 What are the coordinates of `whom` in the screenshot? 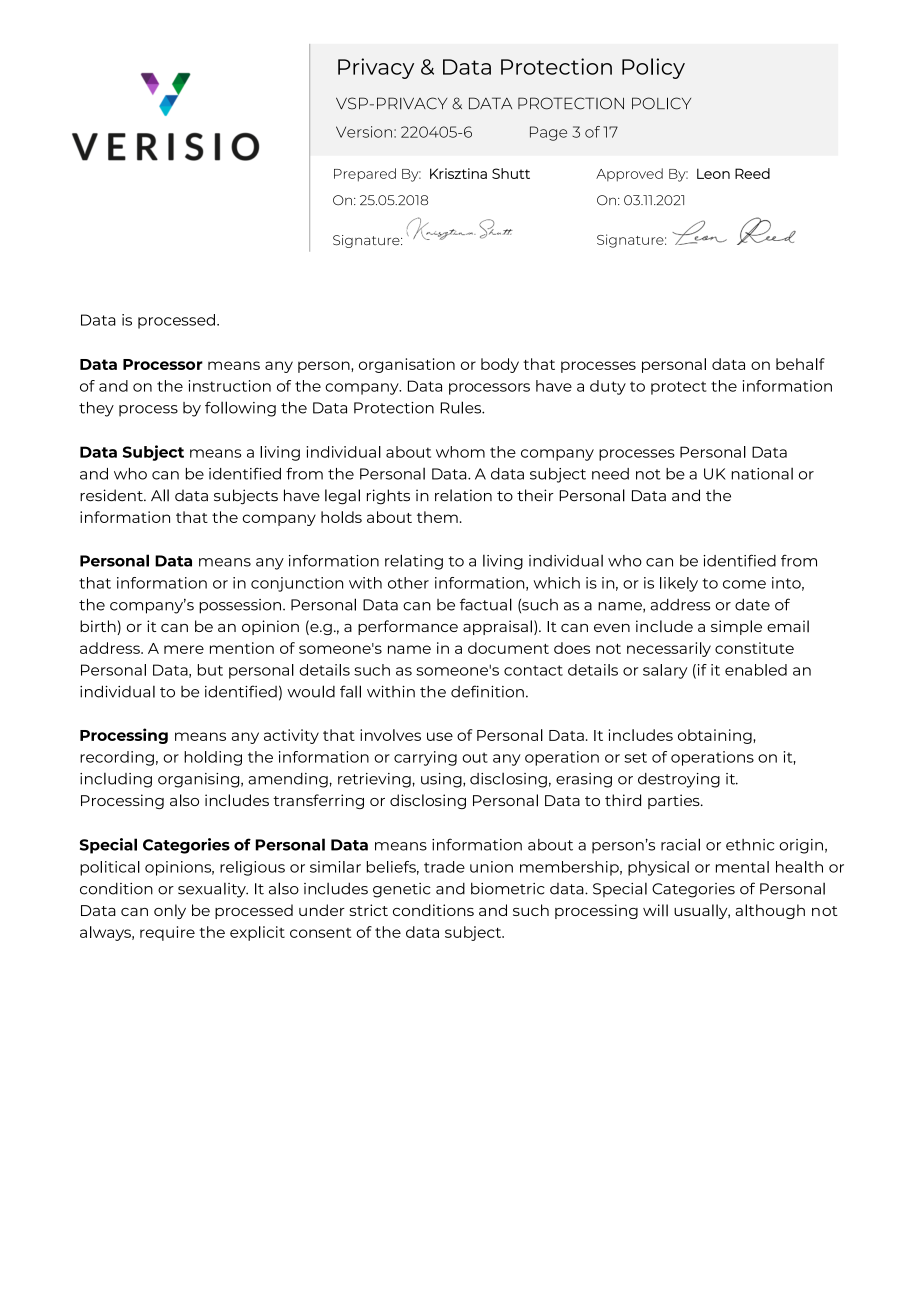 It's located at (460, 452).
